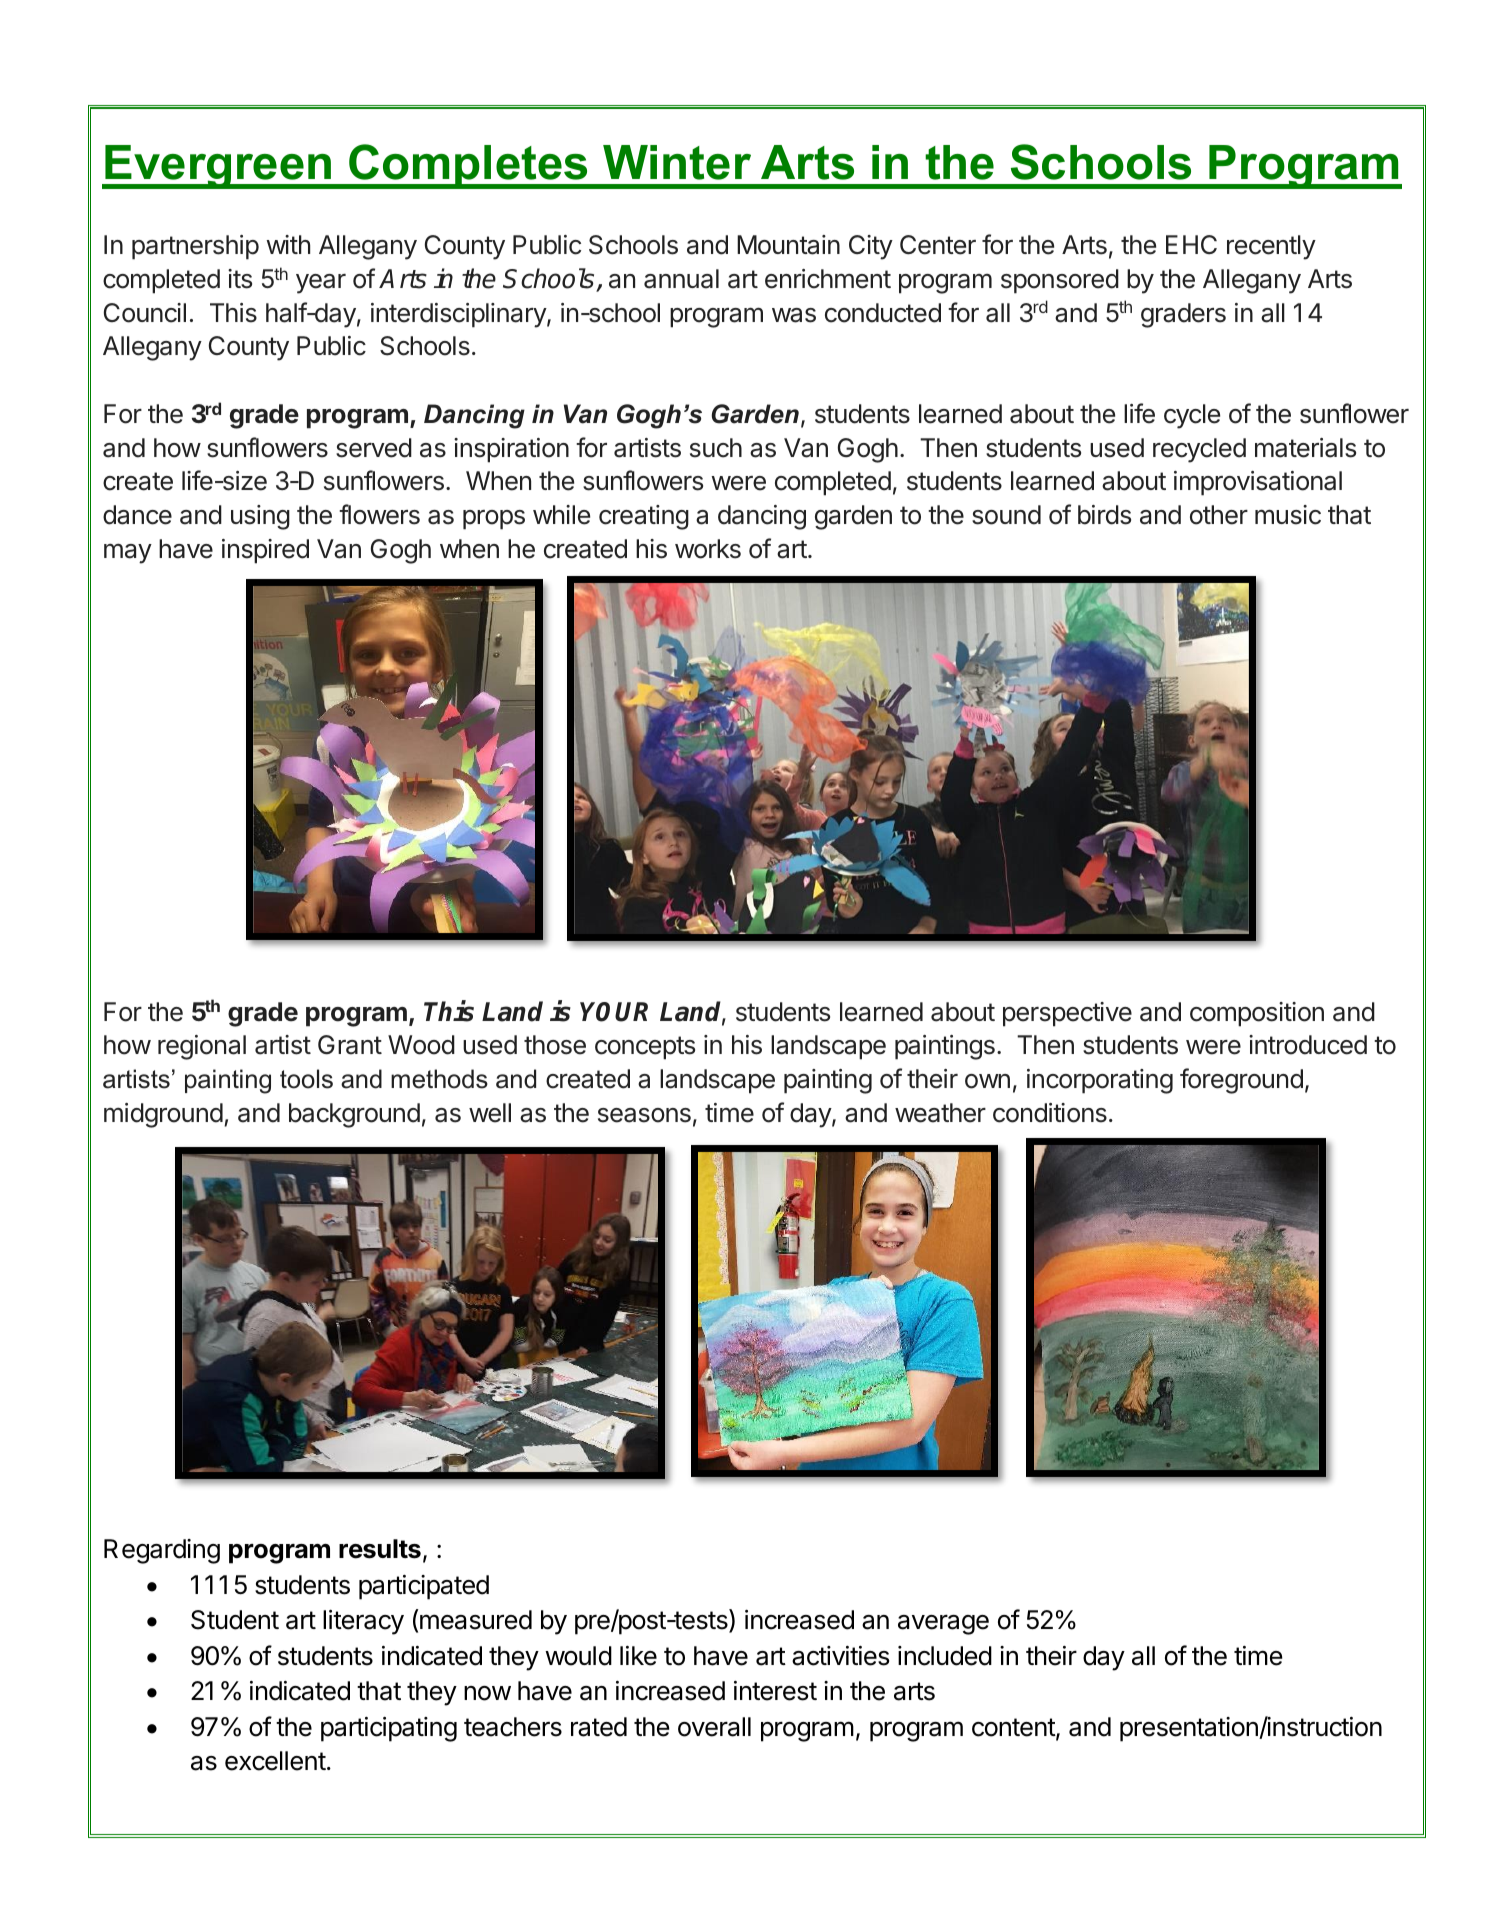  What do you see at coordinates (380, 1549) in the document?
I see `results` at bounding box center [380, 1549].
